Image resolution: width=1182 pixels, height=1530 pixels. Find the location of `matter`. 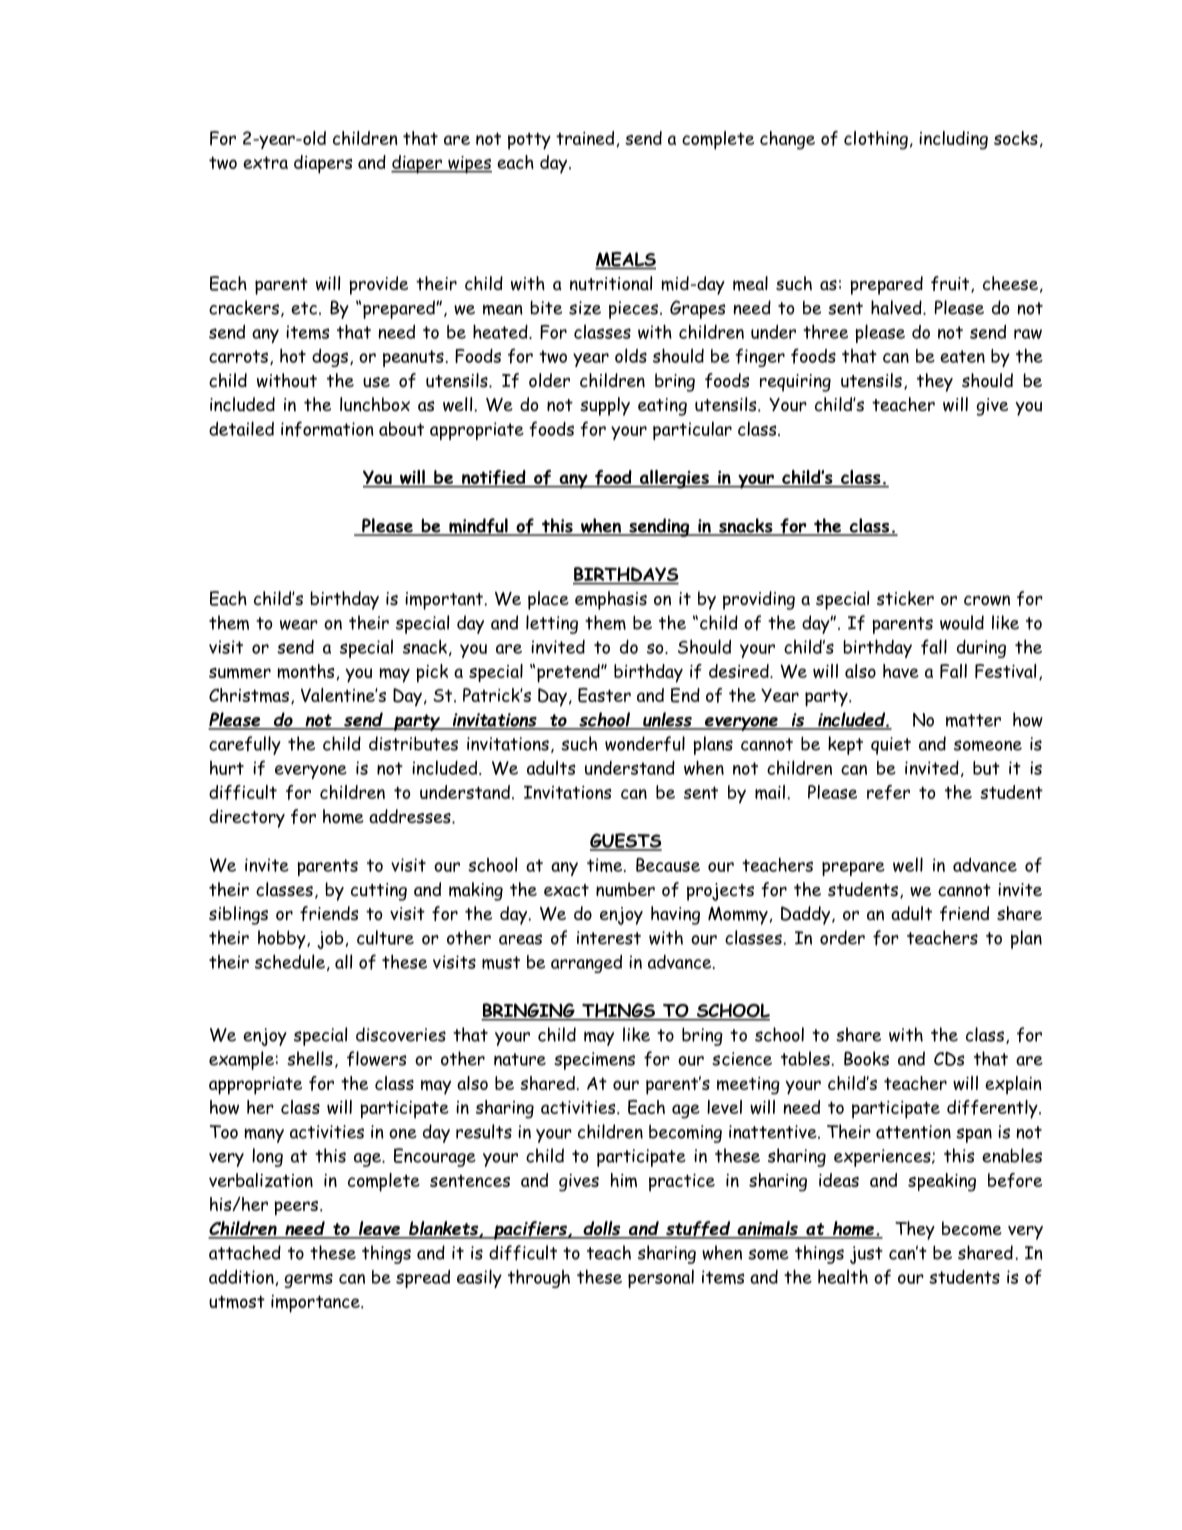

matter is located at coordinates (973, 720).
